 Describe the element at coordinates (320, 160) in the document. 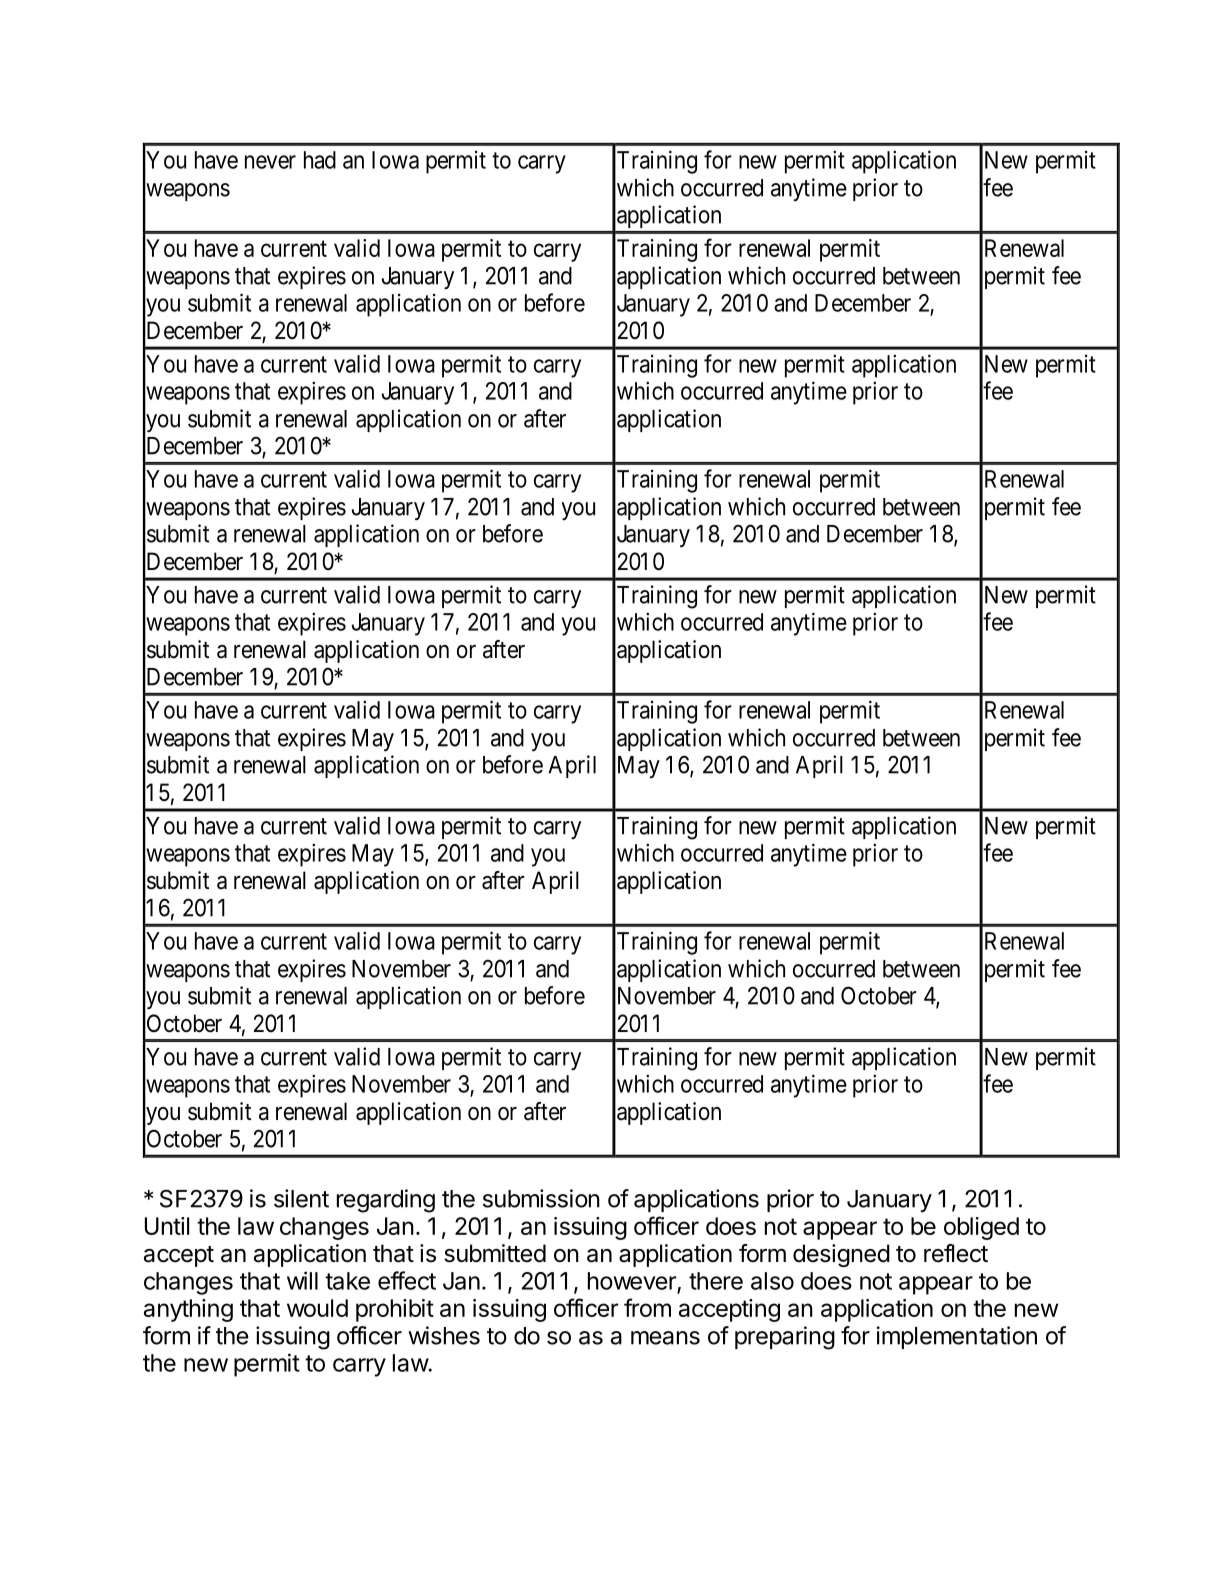

I see `had` at that location.
